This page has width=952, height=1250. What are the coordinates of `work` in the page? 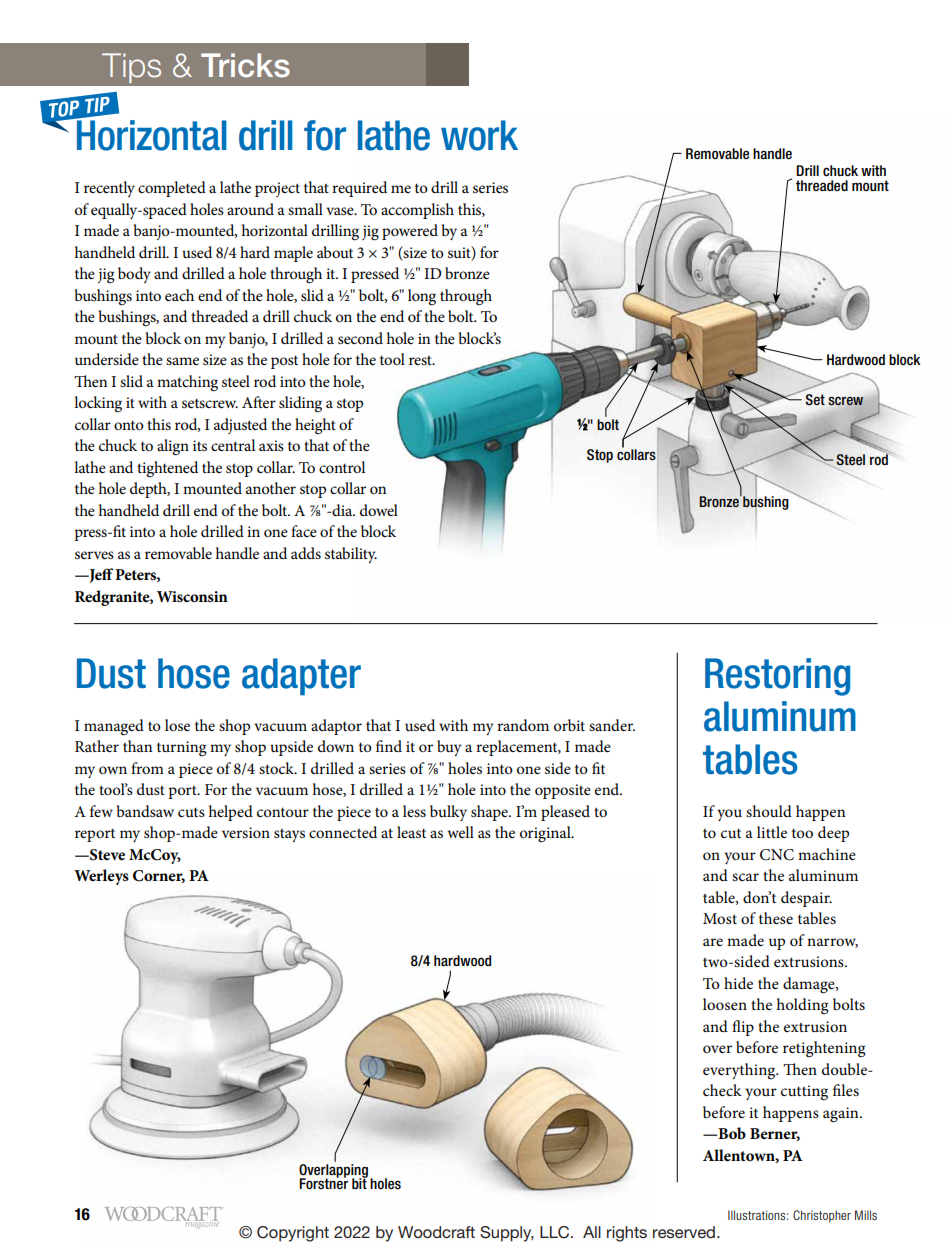 It's located at (479, 135).
